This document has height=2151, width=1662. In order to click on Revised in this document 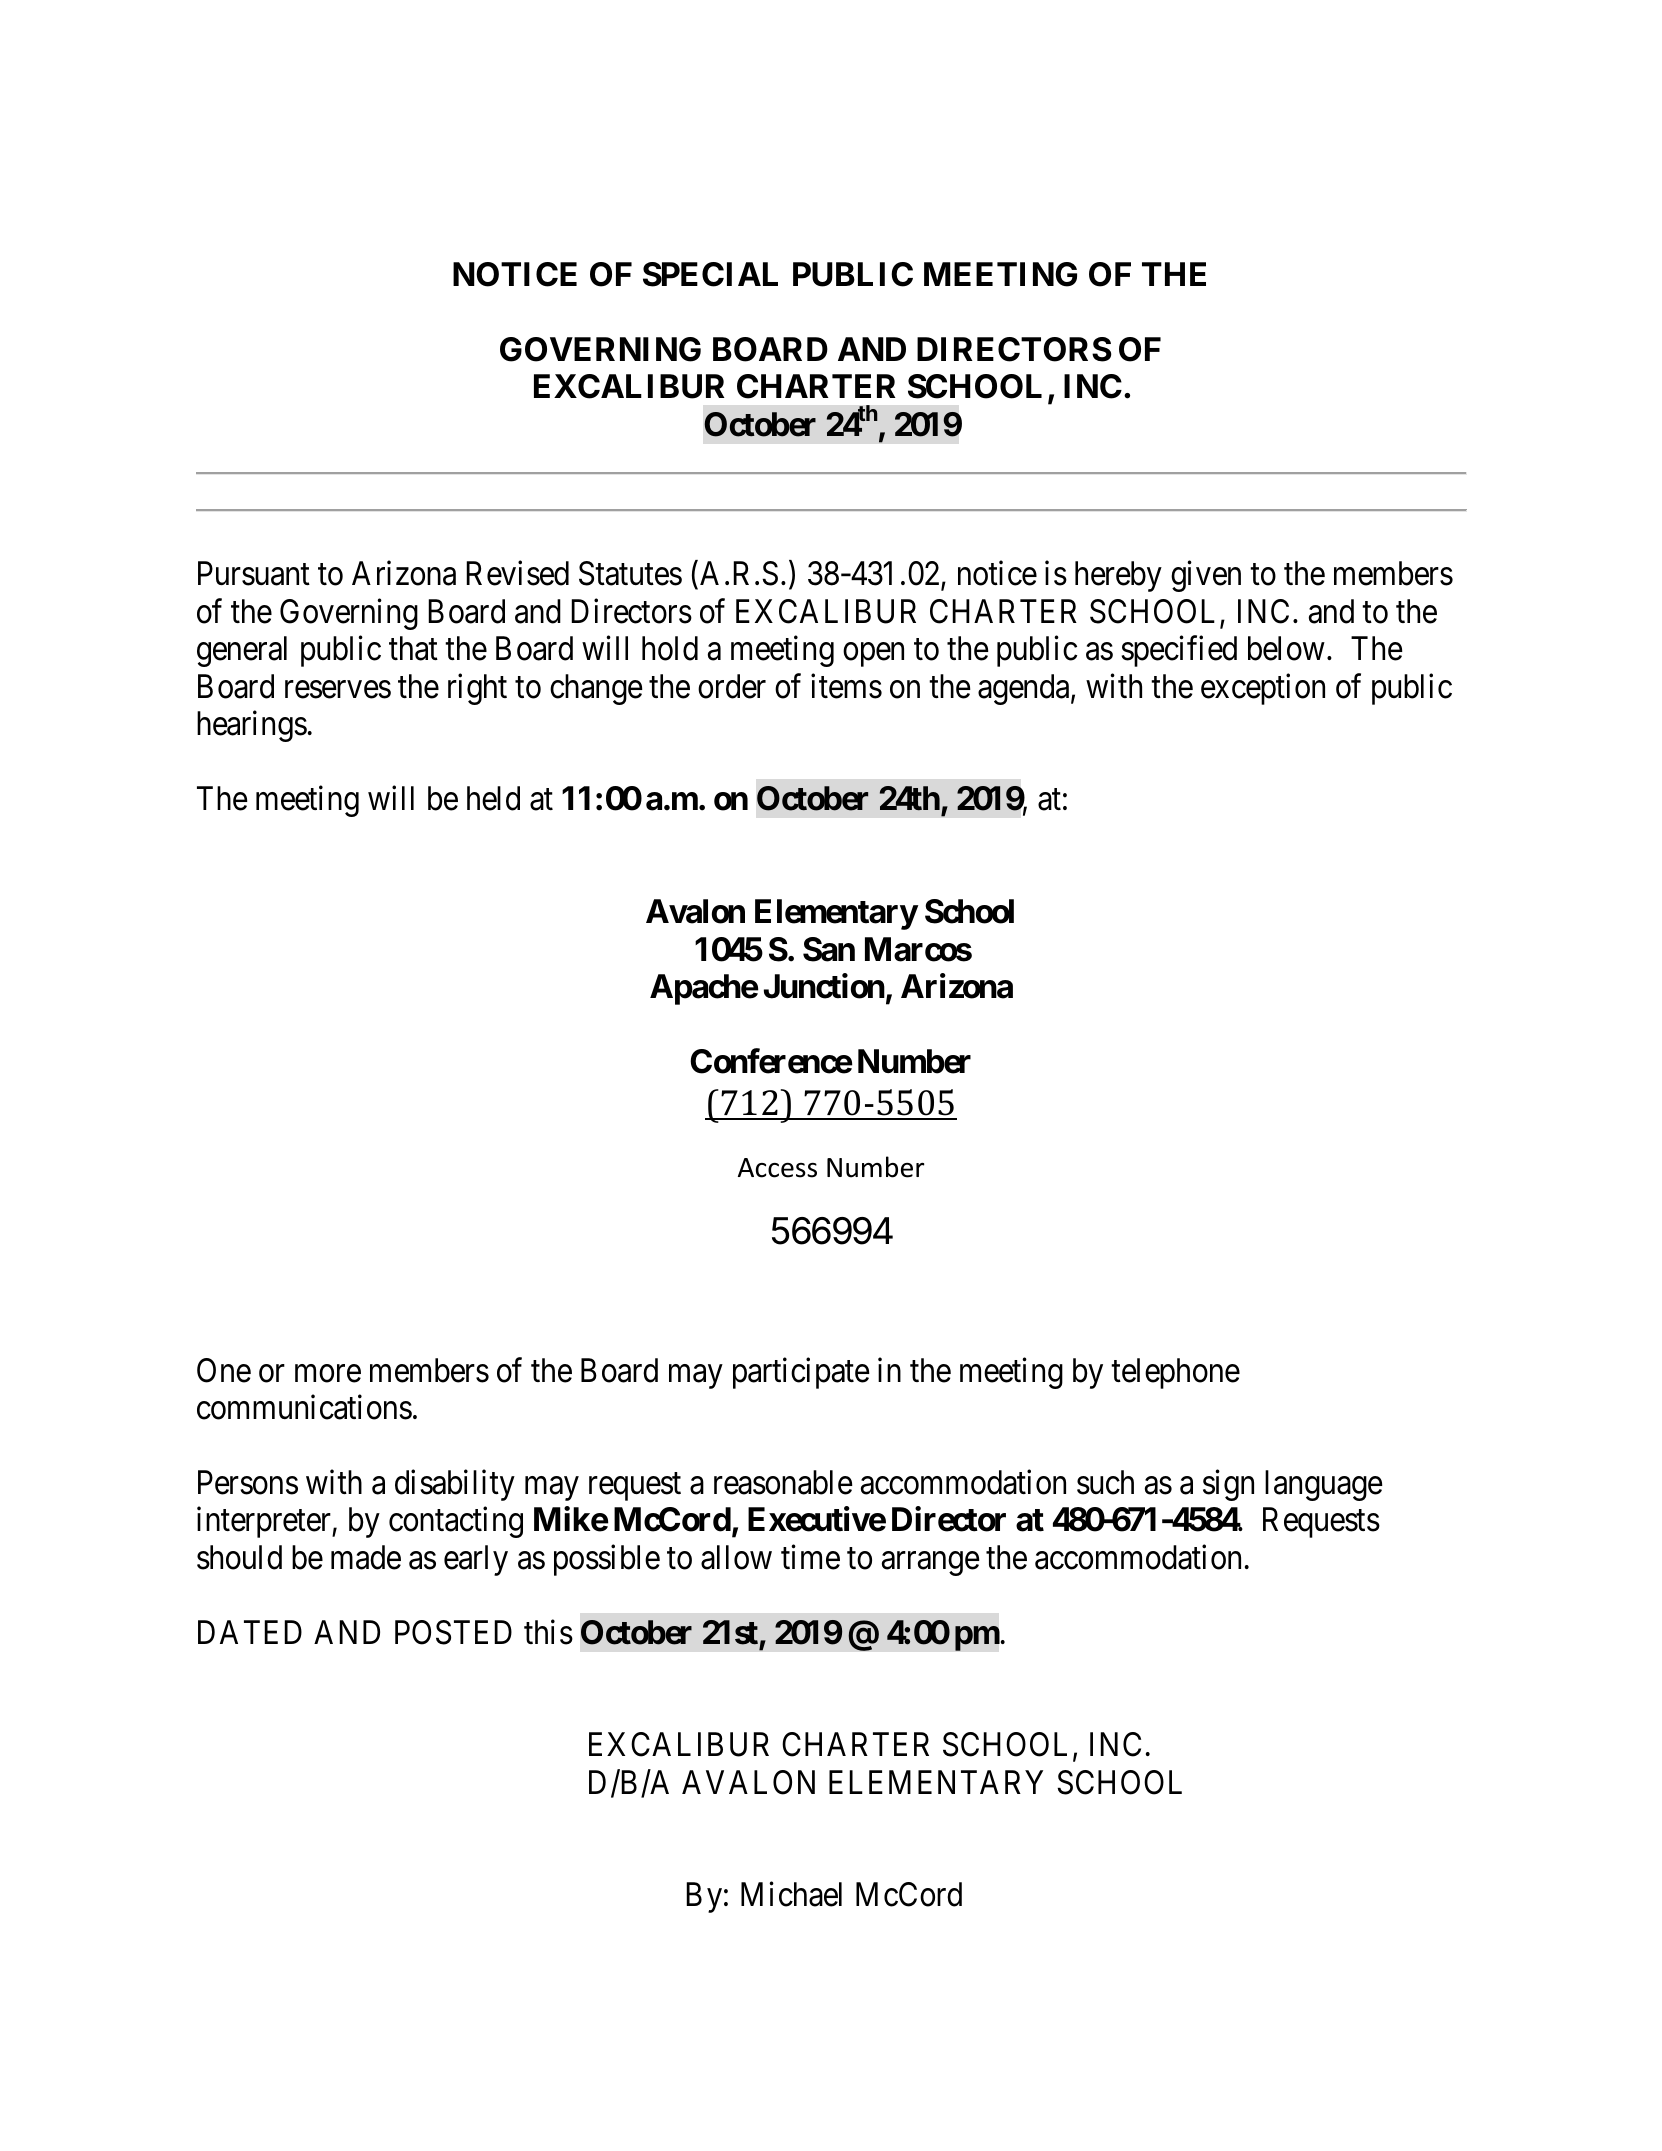, I will do `click(517, 573)`.
